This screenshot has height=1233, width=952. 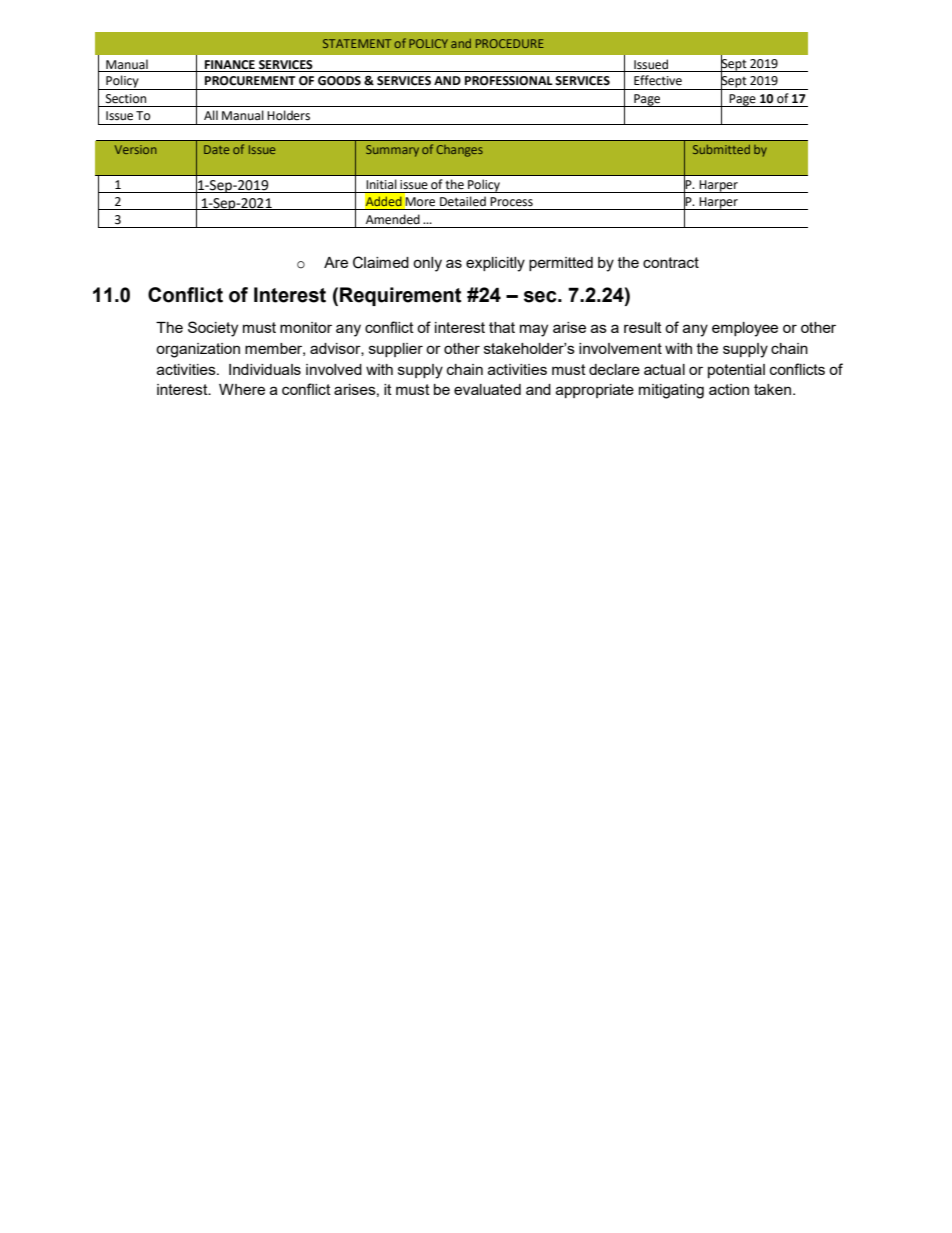 What do you see at coordinates (381, 262) in the screenshot?
I see `Claimed` at bounding box center [381, 262].
